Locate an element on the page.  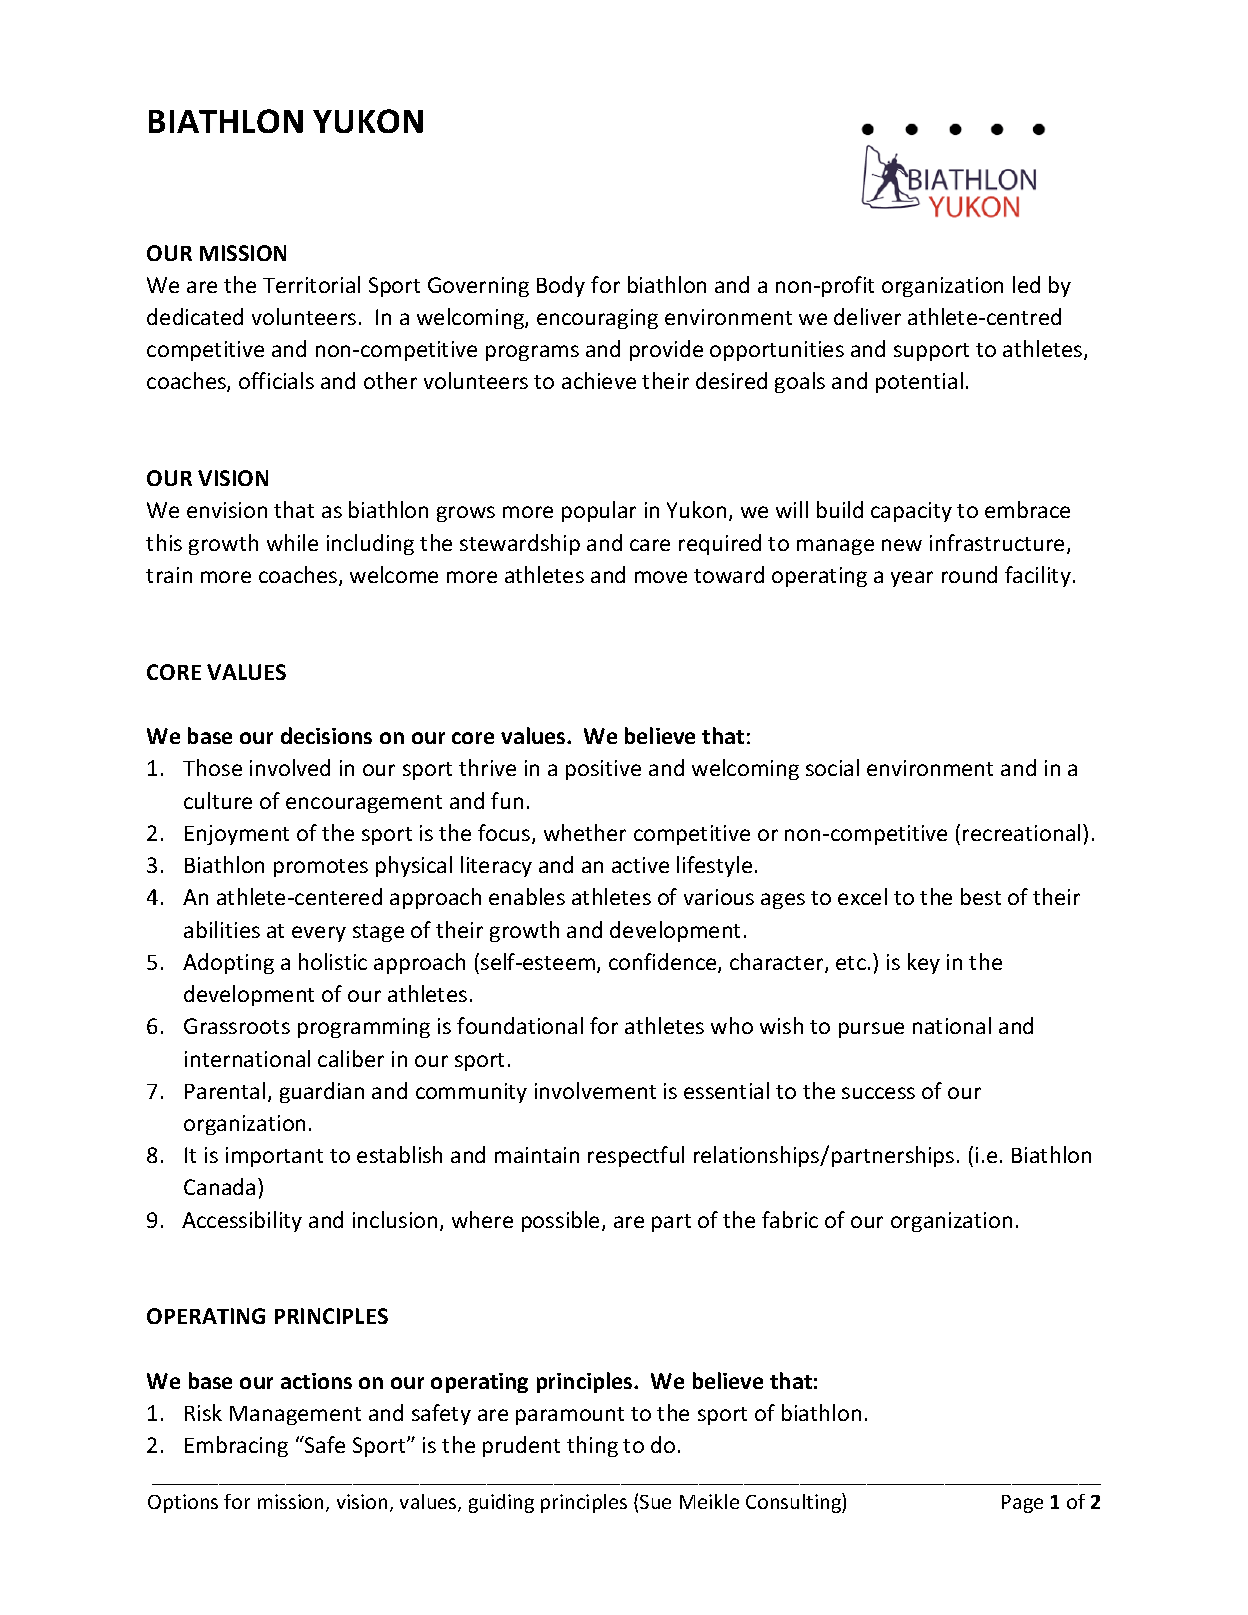
important is located at coordinates (274, 1157).
